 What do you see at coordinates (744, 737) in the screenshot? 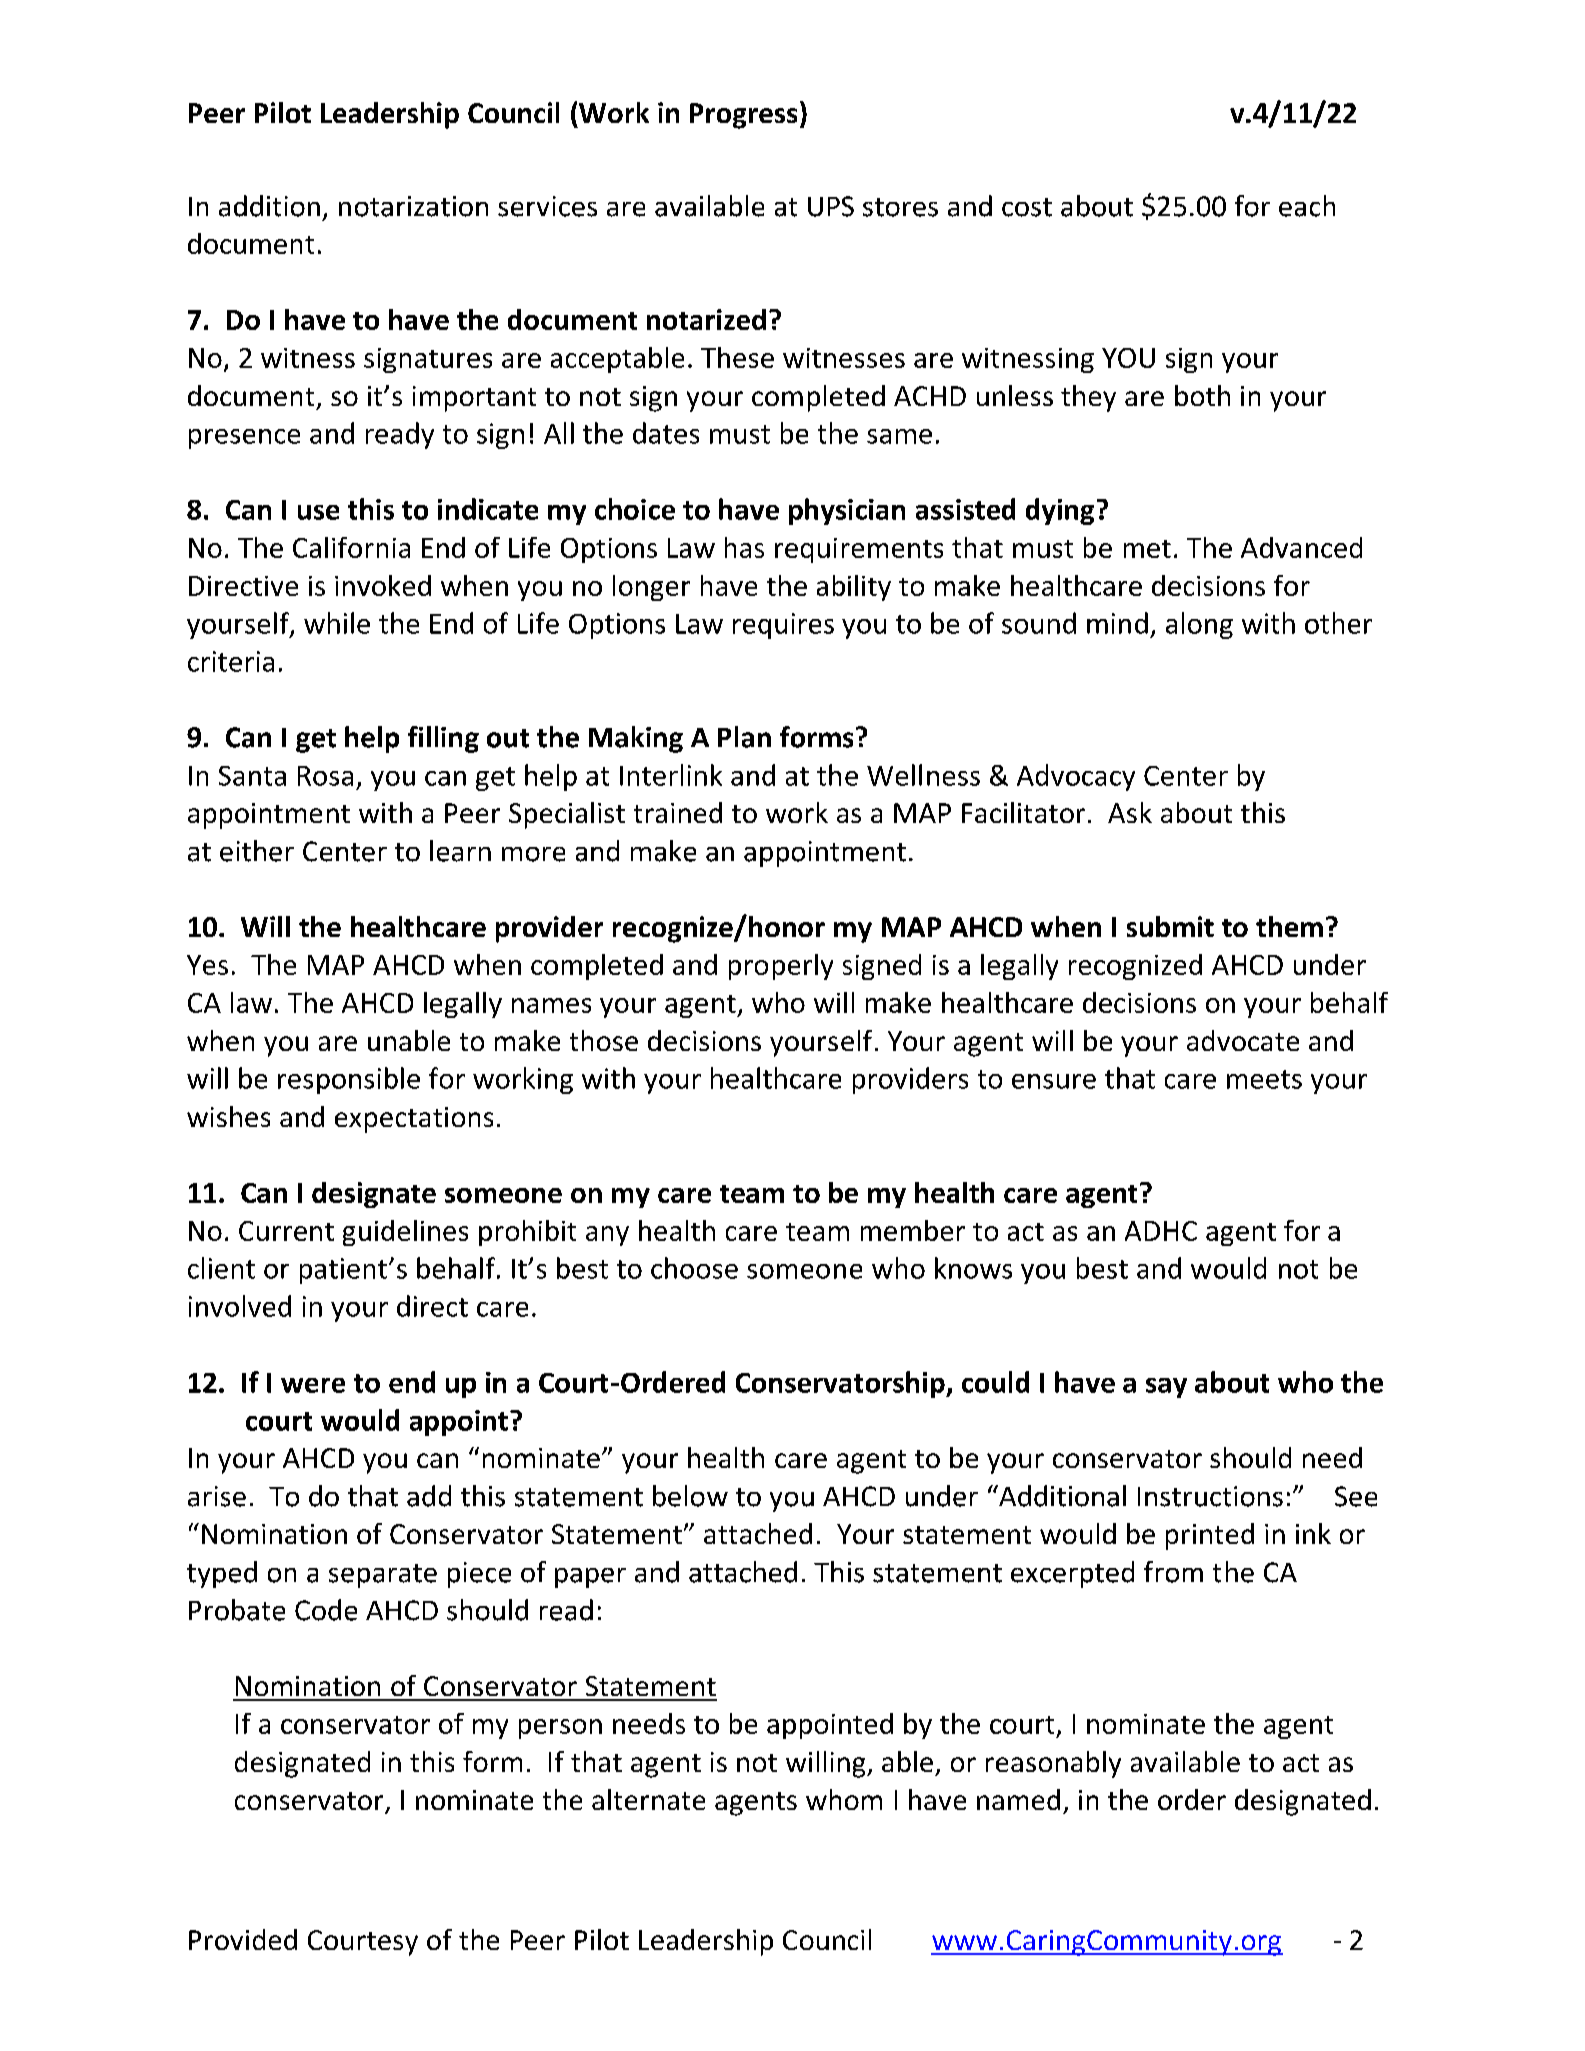
I see `Plan` at bounding box center [744, 737].
